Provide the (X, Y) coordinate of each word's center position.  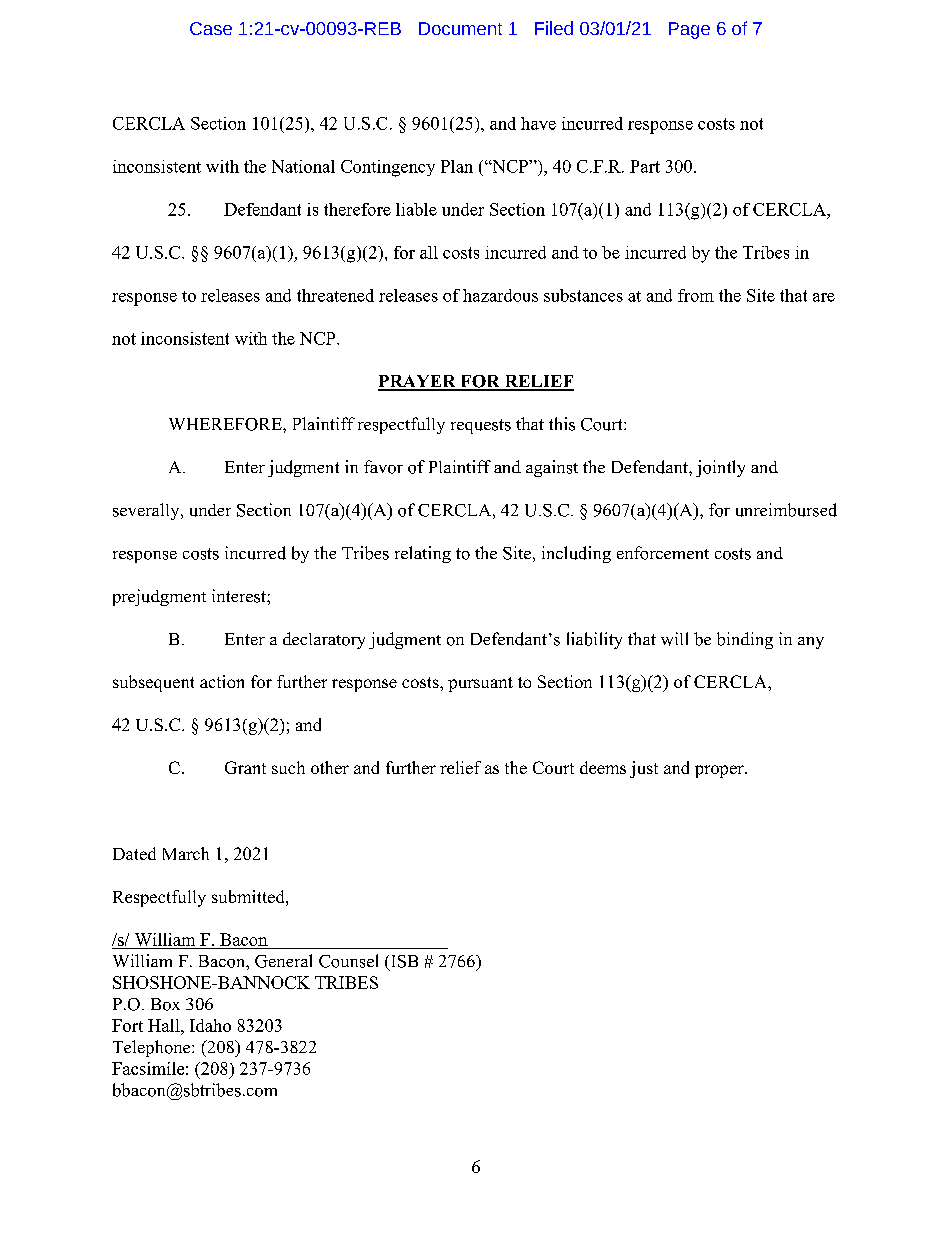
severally (147, 511)
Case (211, 28)
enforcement (663, 553)
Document (460, 28)
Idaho (210, 1025)
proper (720, 771)
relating (423, 554)
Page (689, 30)
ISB (403, 962)
